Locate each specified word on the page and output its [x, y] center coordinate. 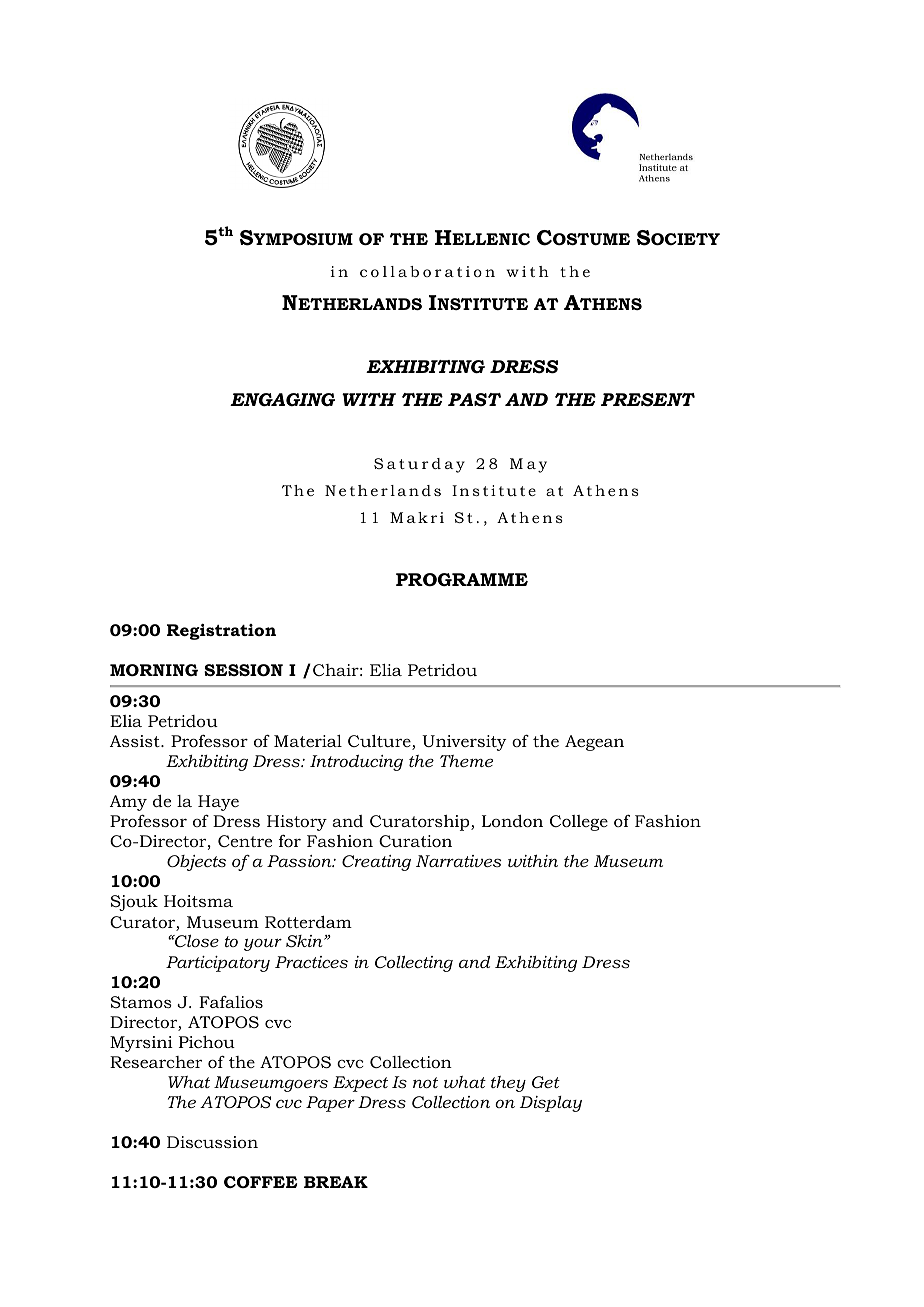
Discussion [212, 1142]
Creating [376, 863]
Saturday [419, 465]
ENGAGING [282, 399]
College [579, 823]
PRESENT [648, 400]
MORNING [154, 670]
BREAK [336, 1182]
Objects [196, 863]
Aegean [594, 743]
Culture [380, 742]
